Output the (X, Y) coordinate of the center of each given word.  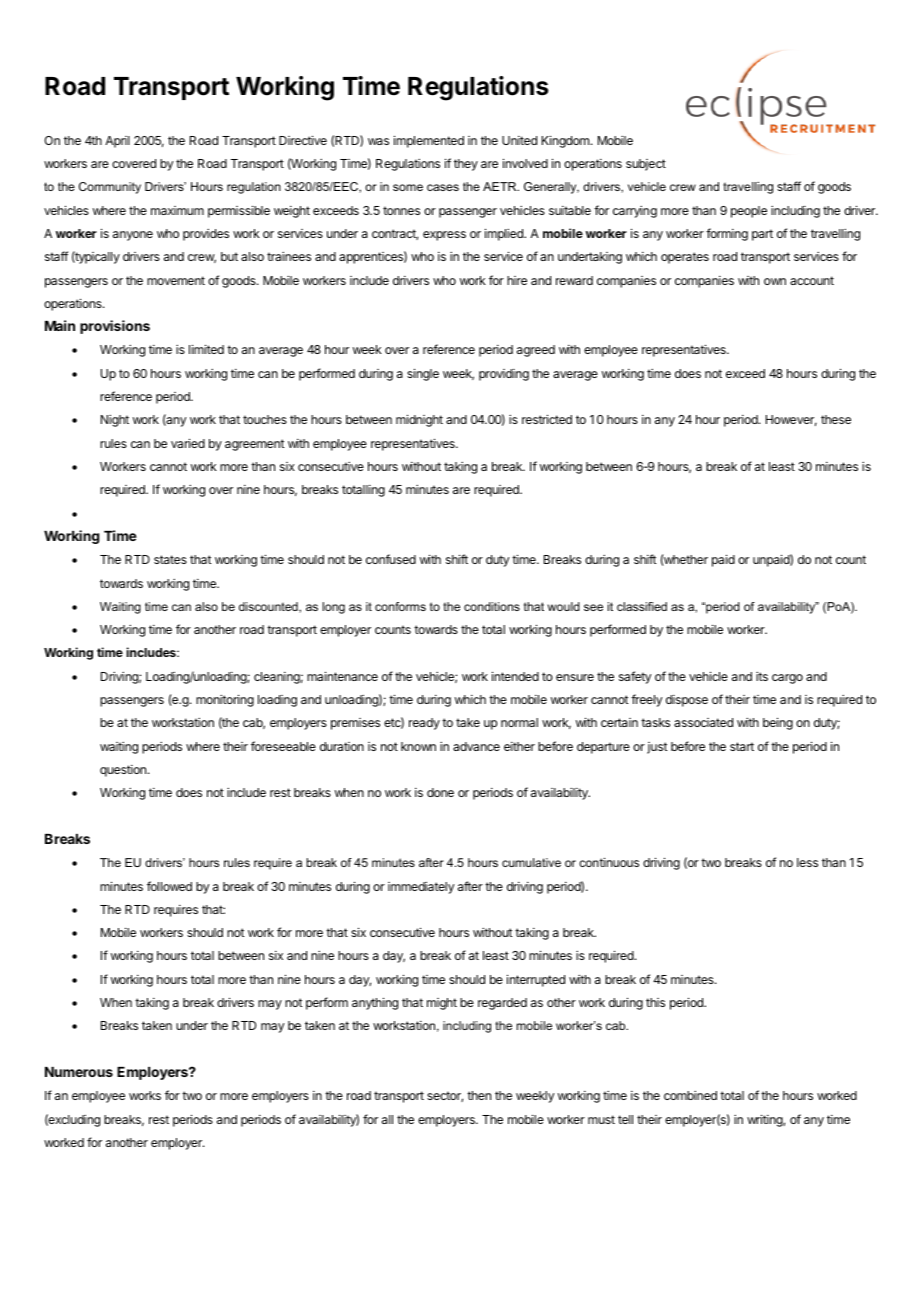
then (479, 1095)
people (749, 212)
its (762, 676)
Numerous (79, 1072)
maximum (177, 210)
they (466, 165)
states (170, 559)
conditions (492, 606)
